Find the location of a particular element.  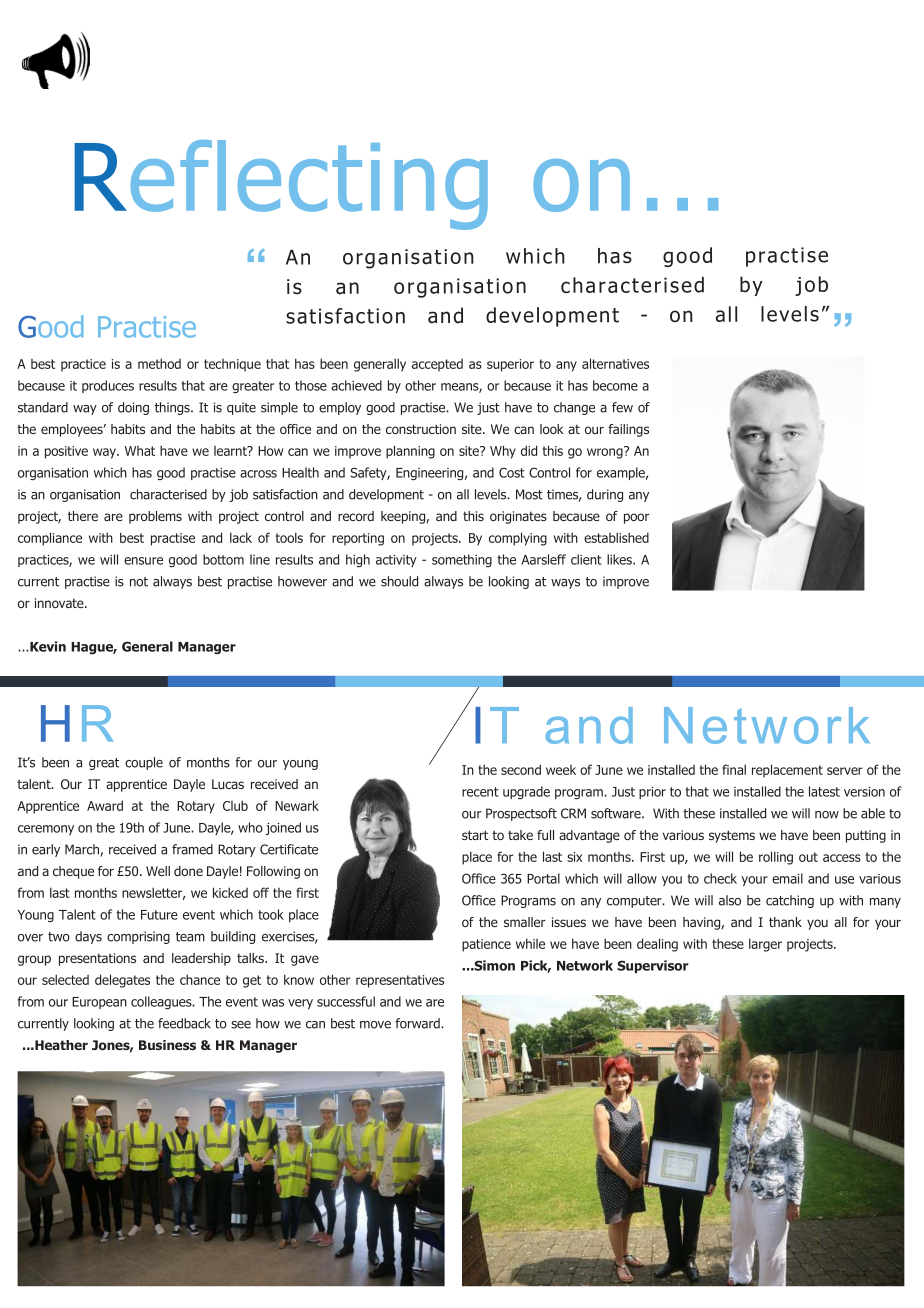

forward is located at coordinates (418, 1023).
